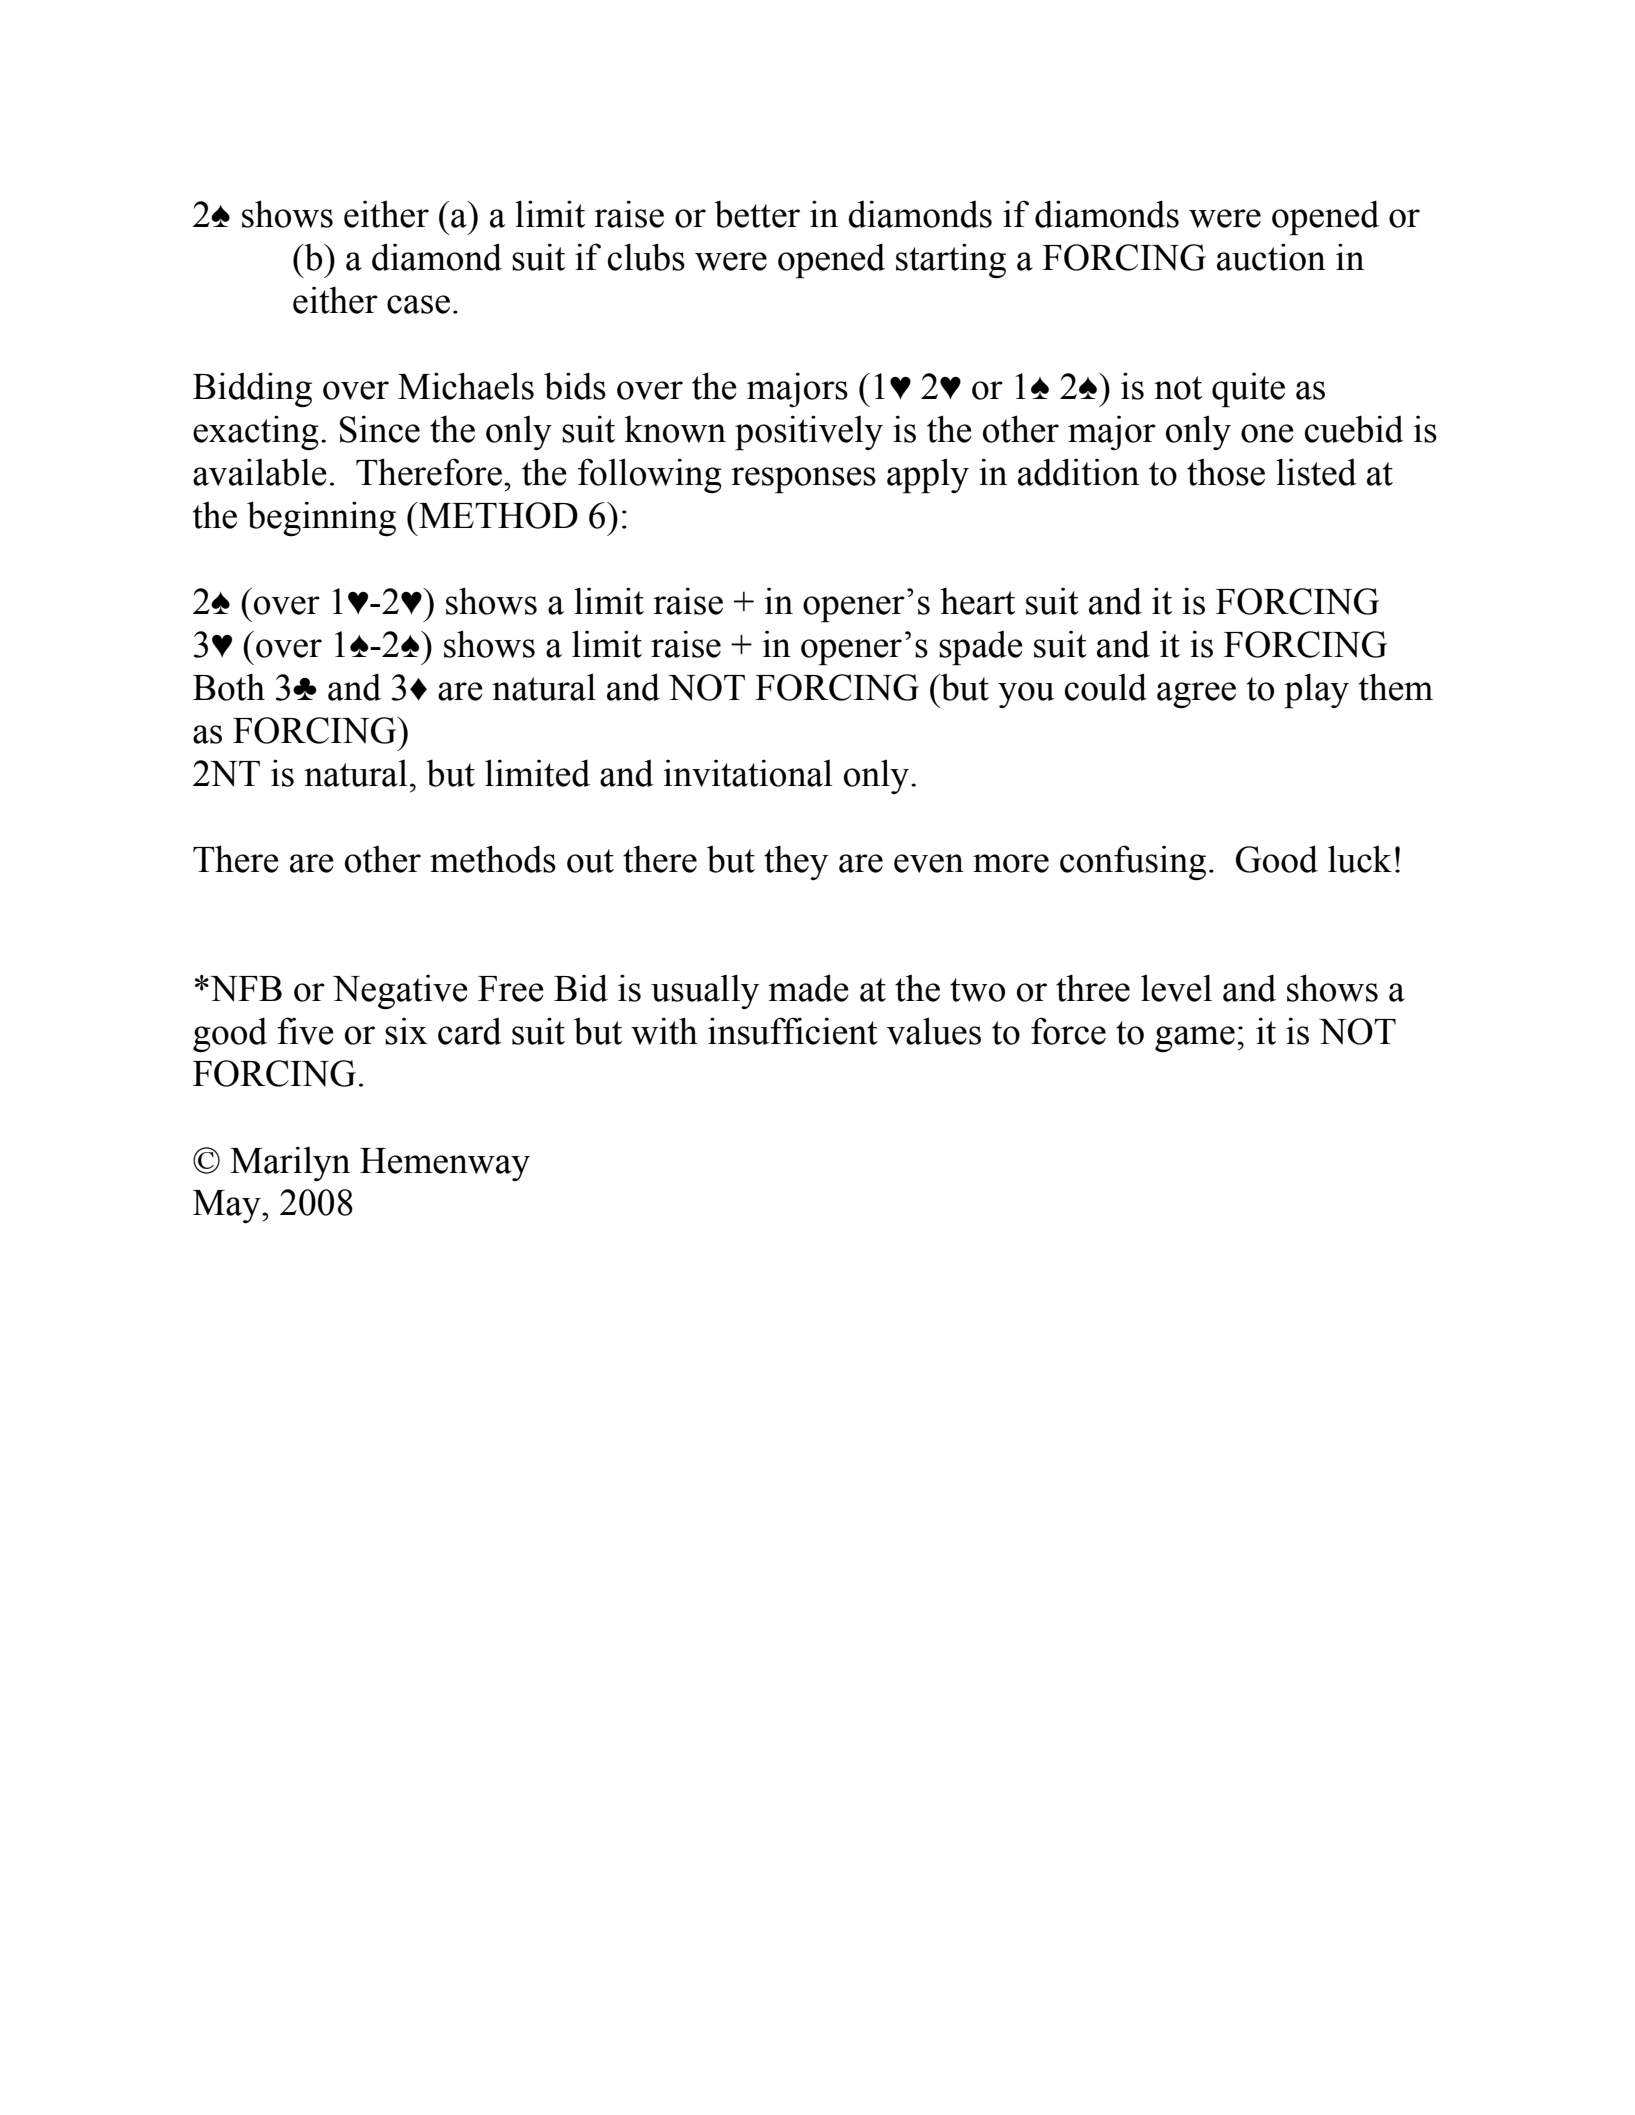  I want to click on responses, so click(803, 480).
